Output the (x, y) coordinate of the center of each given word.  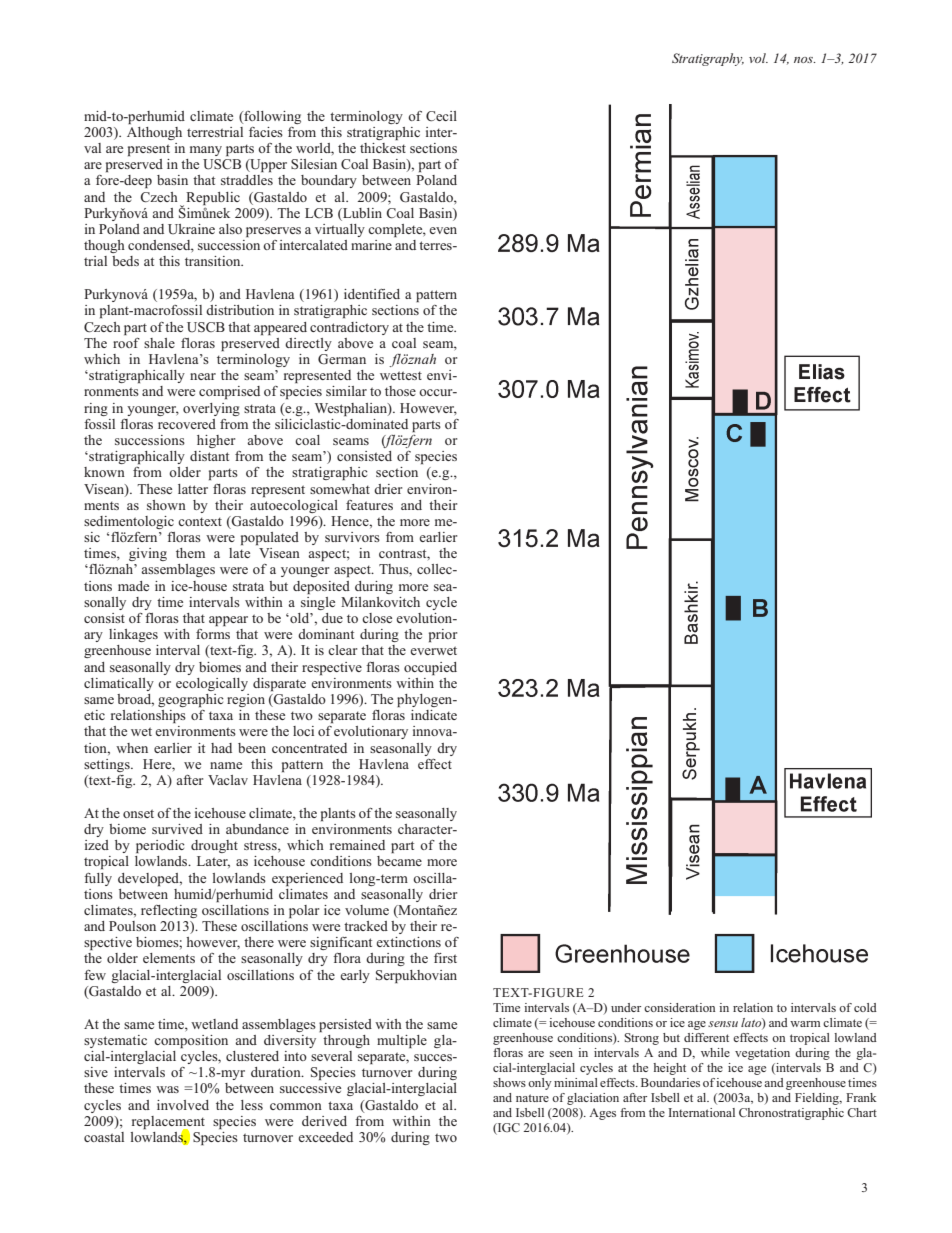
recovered (187, 424)
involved (183, 1105)
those (400, 391)
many (206, 151)
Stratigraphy (708, 59)
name (226, 765)
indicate (434, 715)
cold (865, 1007)
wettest (401, 375)
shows (509, 1082)
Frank (861, 1097)
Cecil (441, 116)
